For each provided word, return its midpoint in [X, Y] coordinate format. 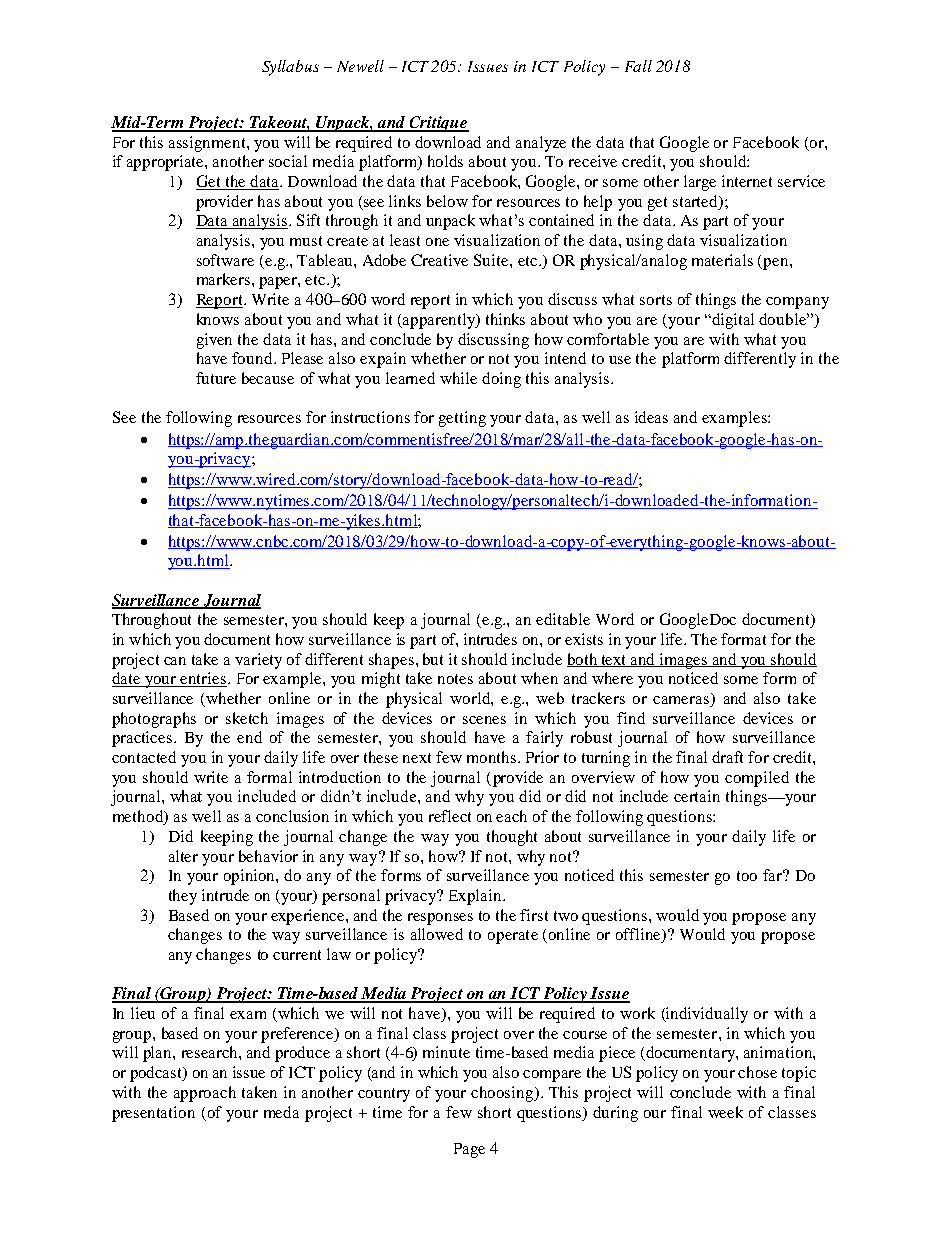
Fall [638, 66]
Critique [438, 124]
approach [205, 1094]
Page [469, 1150]
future [216, 378]
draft [727, 757]
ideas [651, 417]
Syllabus [290, 68]
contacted [144, 757]
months [493, 757]
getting [462, 419]
